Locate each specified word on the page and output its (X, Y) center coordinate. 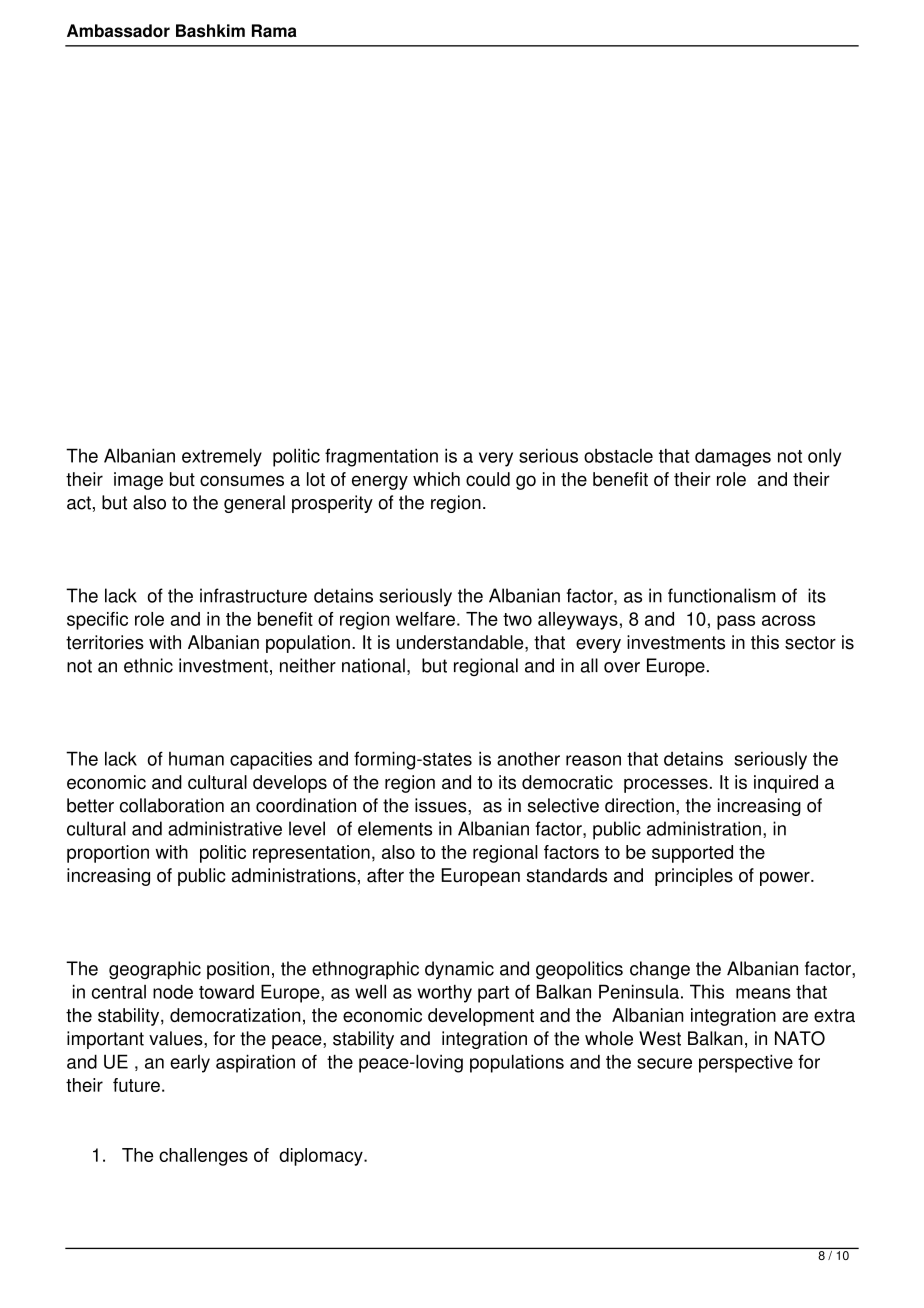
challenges (203, 1157)
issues (442, 805)
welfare (425, 619)
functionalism (722, 595)
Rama (274, 31)
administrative (225, 828)
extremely (222, 457)
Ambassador (118, 31)
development (481, 1017)
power (786, 879)
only (824, 457)
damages (733, 457)
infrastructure (253, 595)
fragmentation (381, 457)
